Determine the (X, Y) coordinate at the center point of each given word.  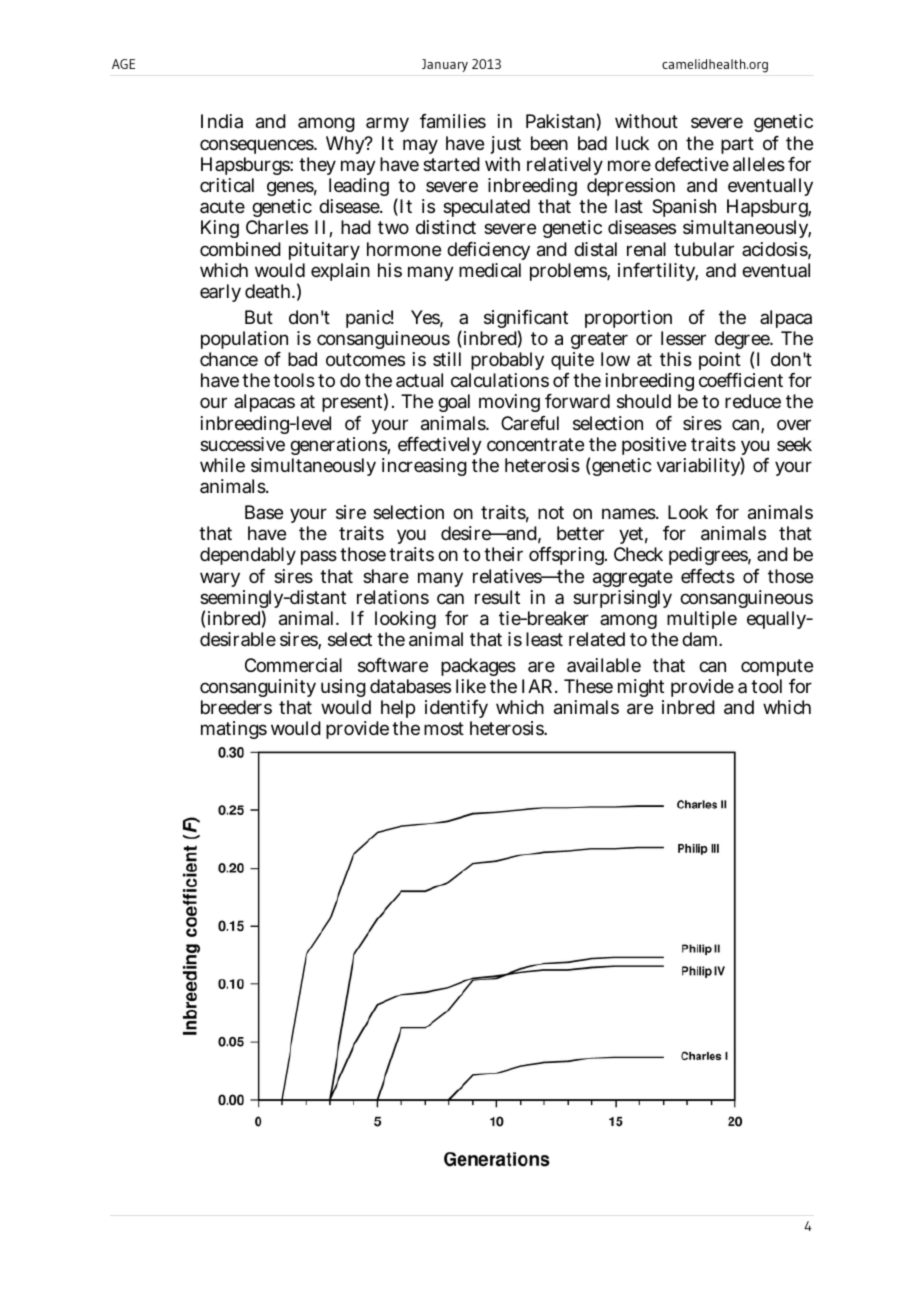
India (222, 121)
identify (456, 711)
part (737, 145)
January (445, 65)
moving (509, 403)
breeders (236, 707)
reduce (753, 401)
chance (229, 359)
